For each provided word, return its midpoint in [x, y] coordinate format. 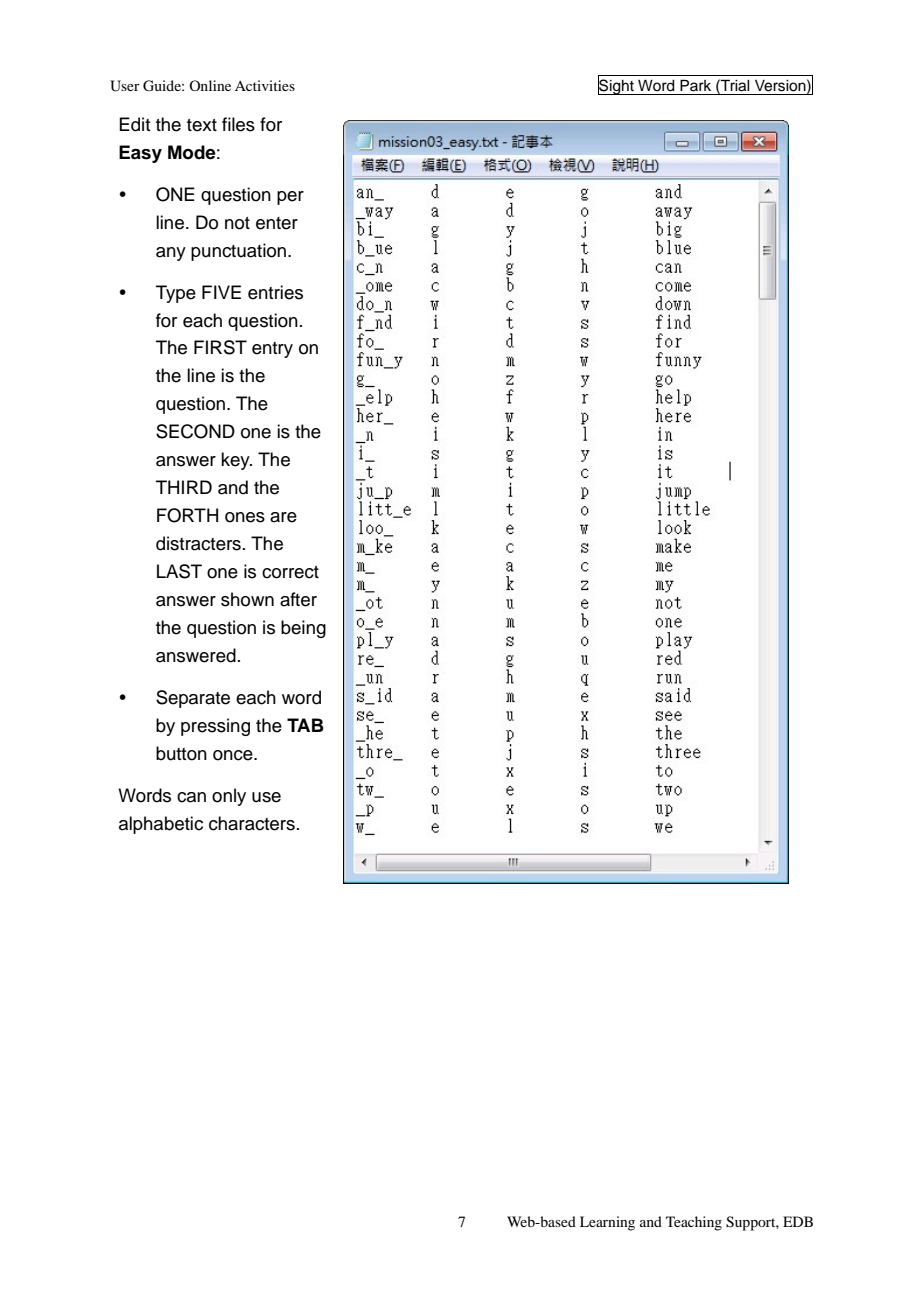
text [202, 125]
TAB [305, 725]
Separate [193, 699]
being [303, 629]
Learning [607, 1223]
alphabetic [161, 825]
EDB [798, 1221]
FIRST [220, 347]
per [290, 198]
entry [272, 350]
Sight [617, 86]
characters [252, 823]
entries [275, 292]
